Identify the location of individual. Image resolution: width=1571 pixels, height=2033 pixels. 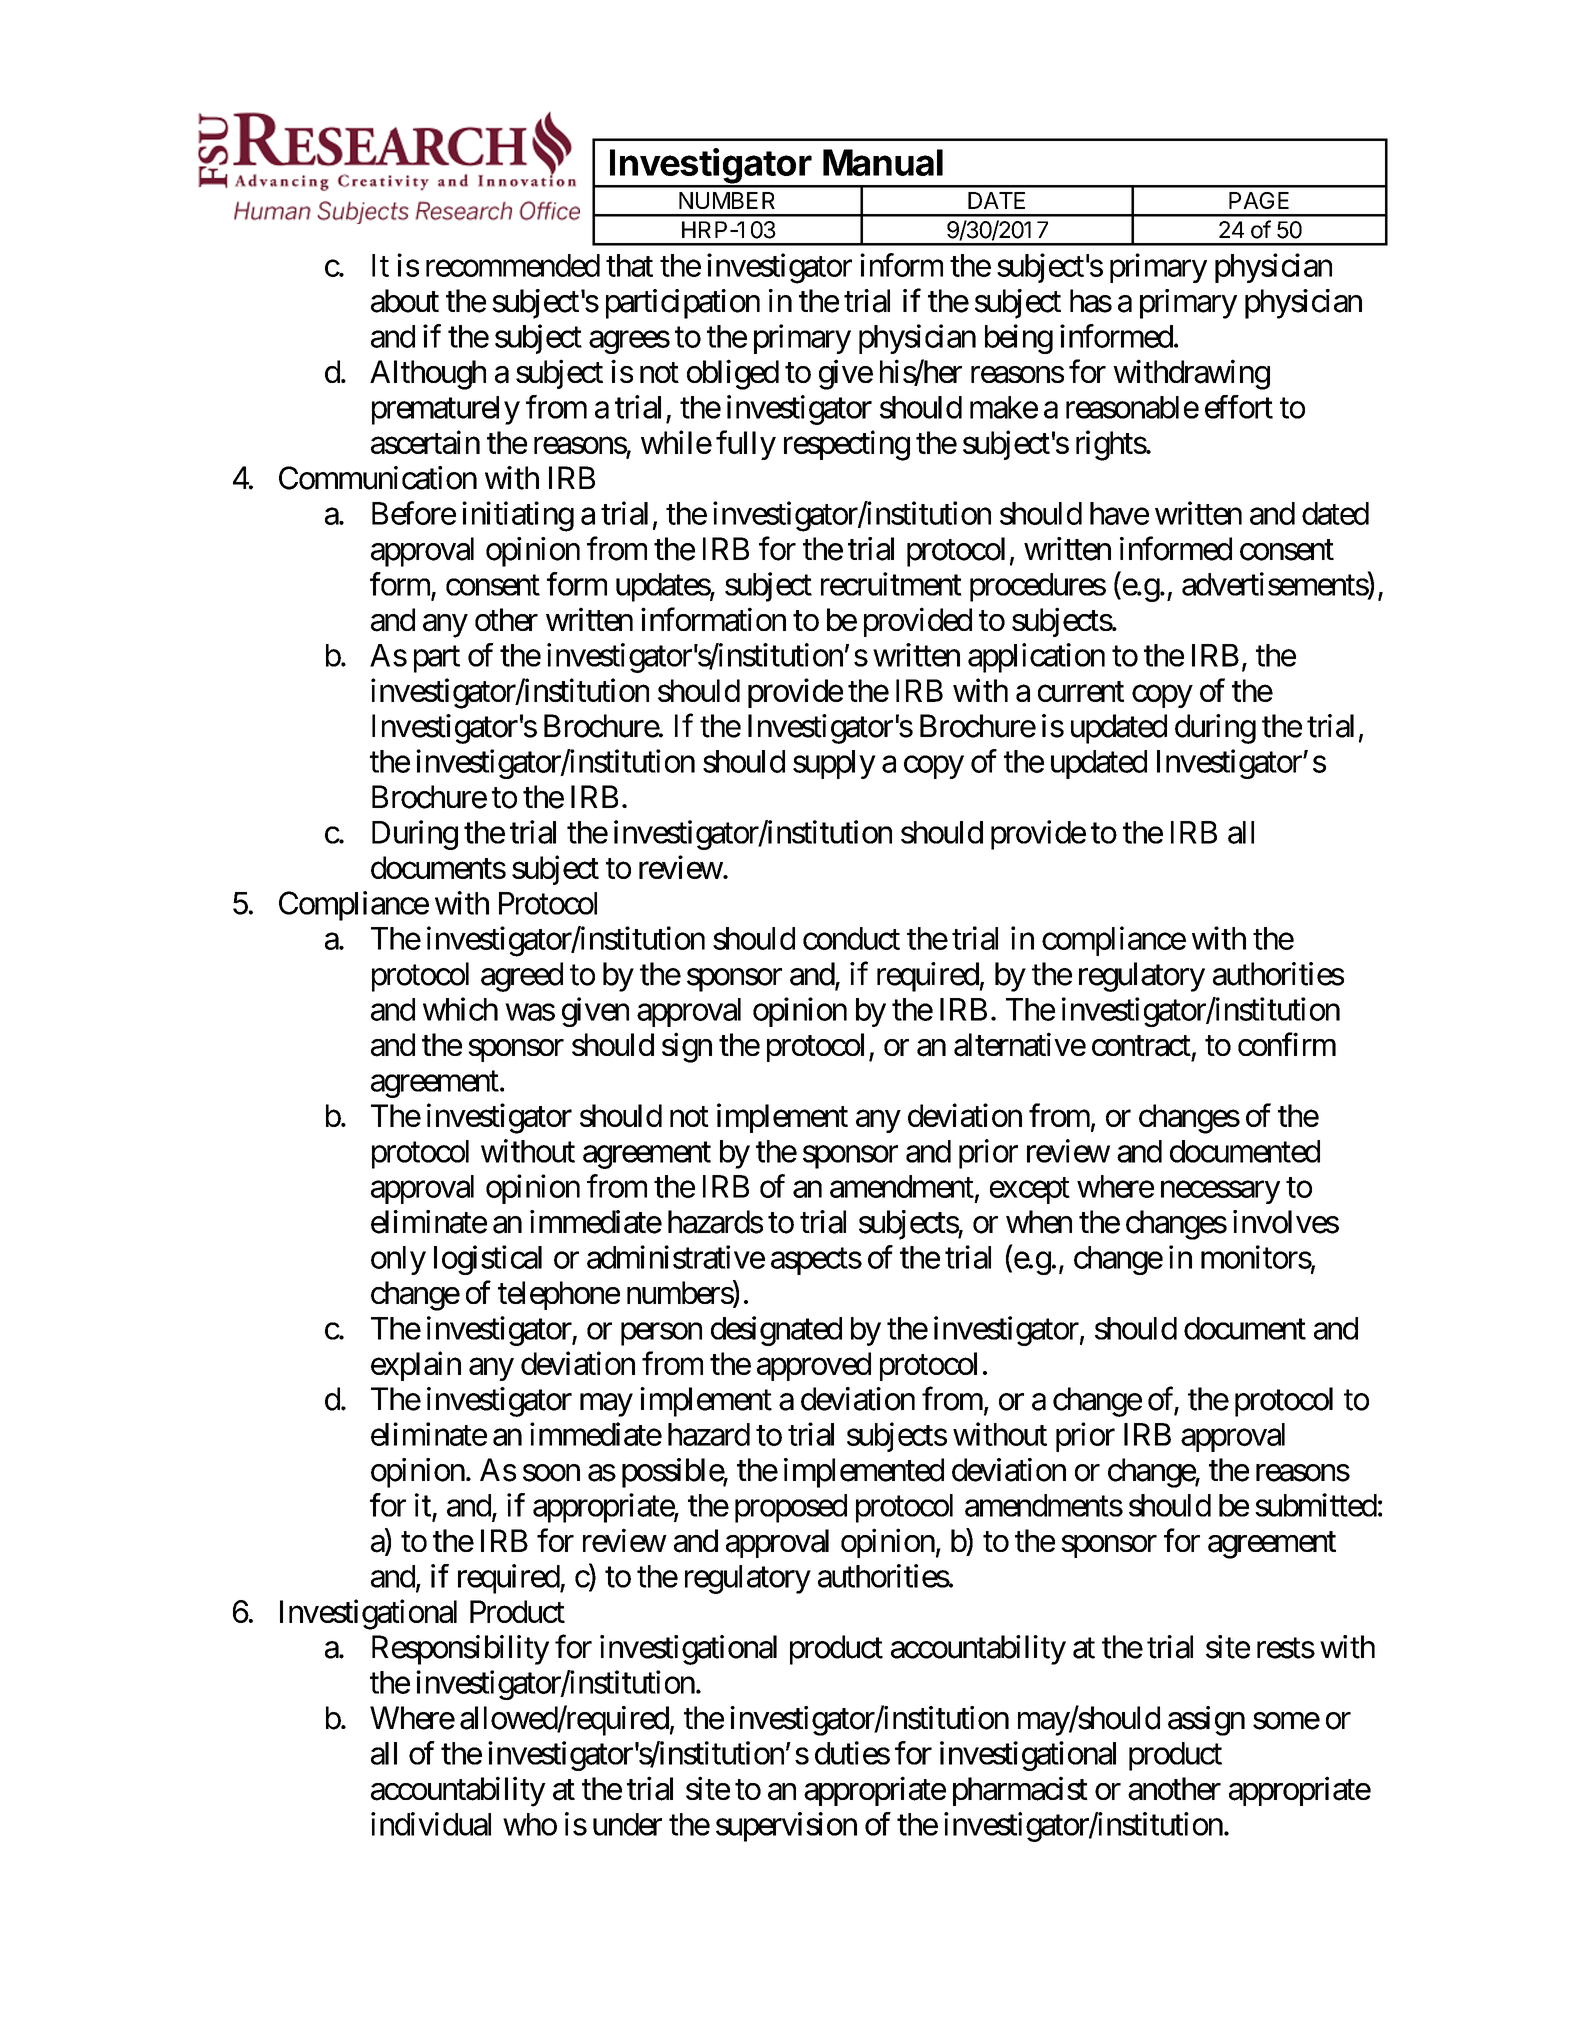
(431, 1824).
